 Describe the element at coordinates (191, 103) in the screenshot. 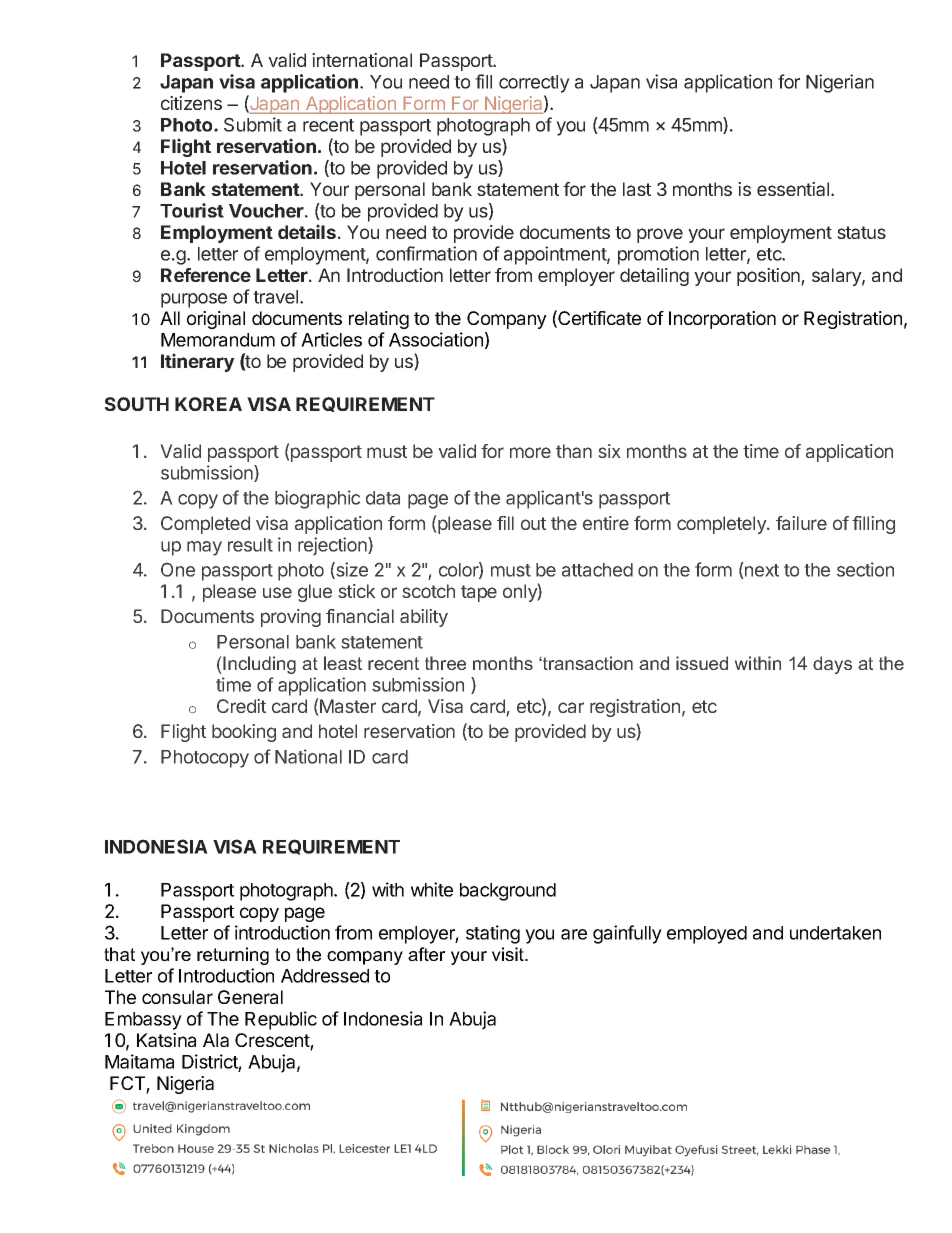

I see `citizens` at that location.
